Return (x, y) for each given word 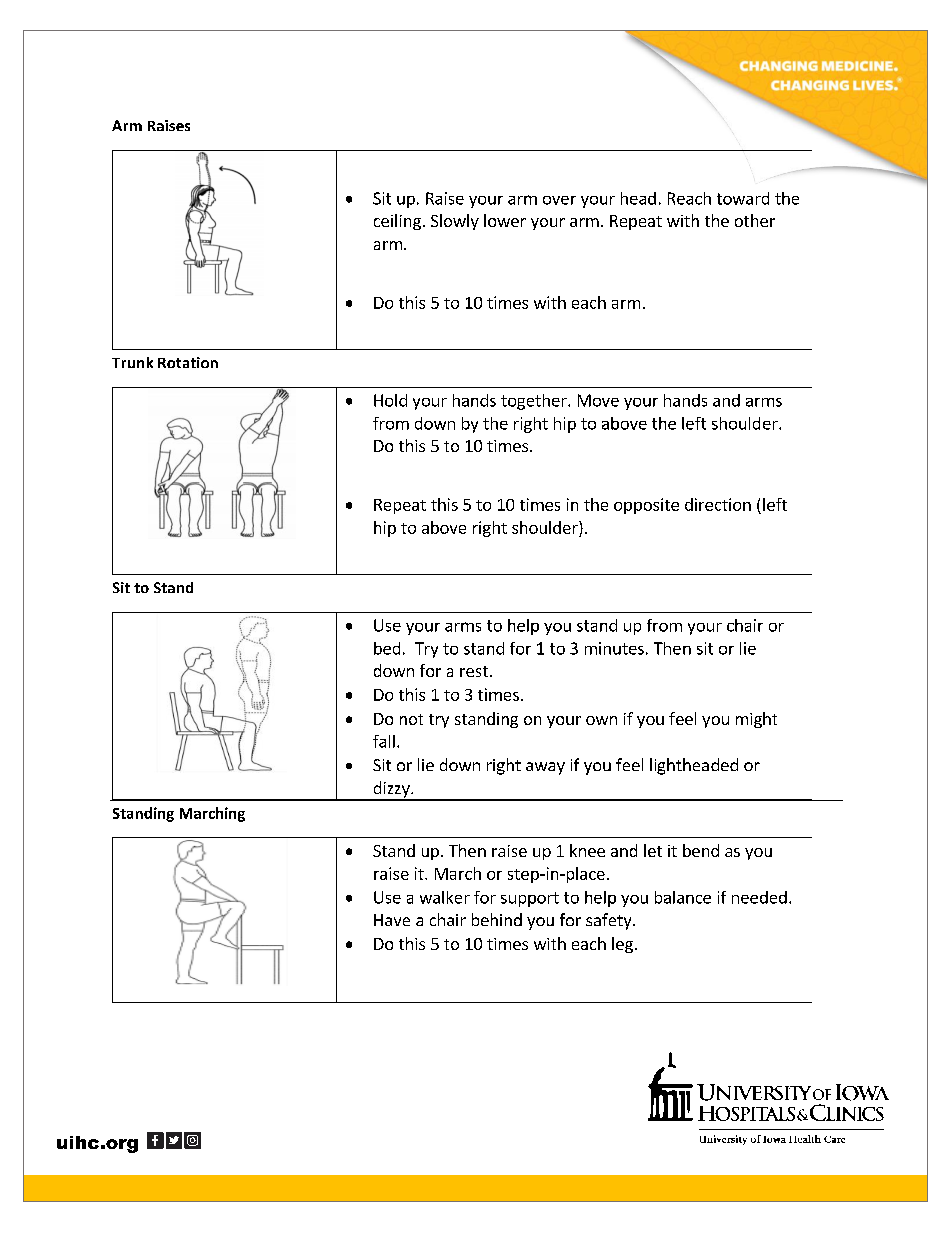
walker (445, 897)
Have (392, 920)
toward (743, 198)
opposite (646, 506)
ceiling (397, 222)
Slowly (455, 222)
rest (474, 671)
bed (387, 648)
